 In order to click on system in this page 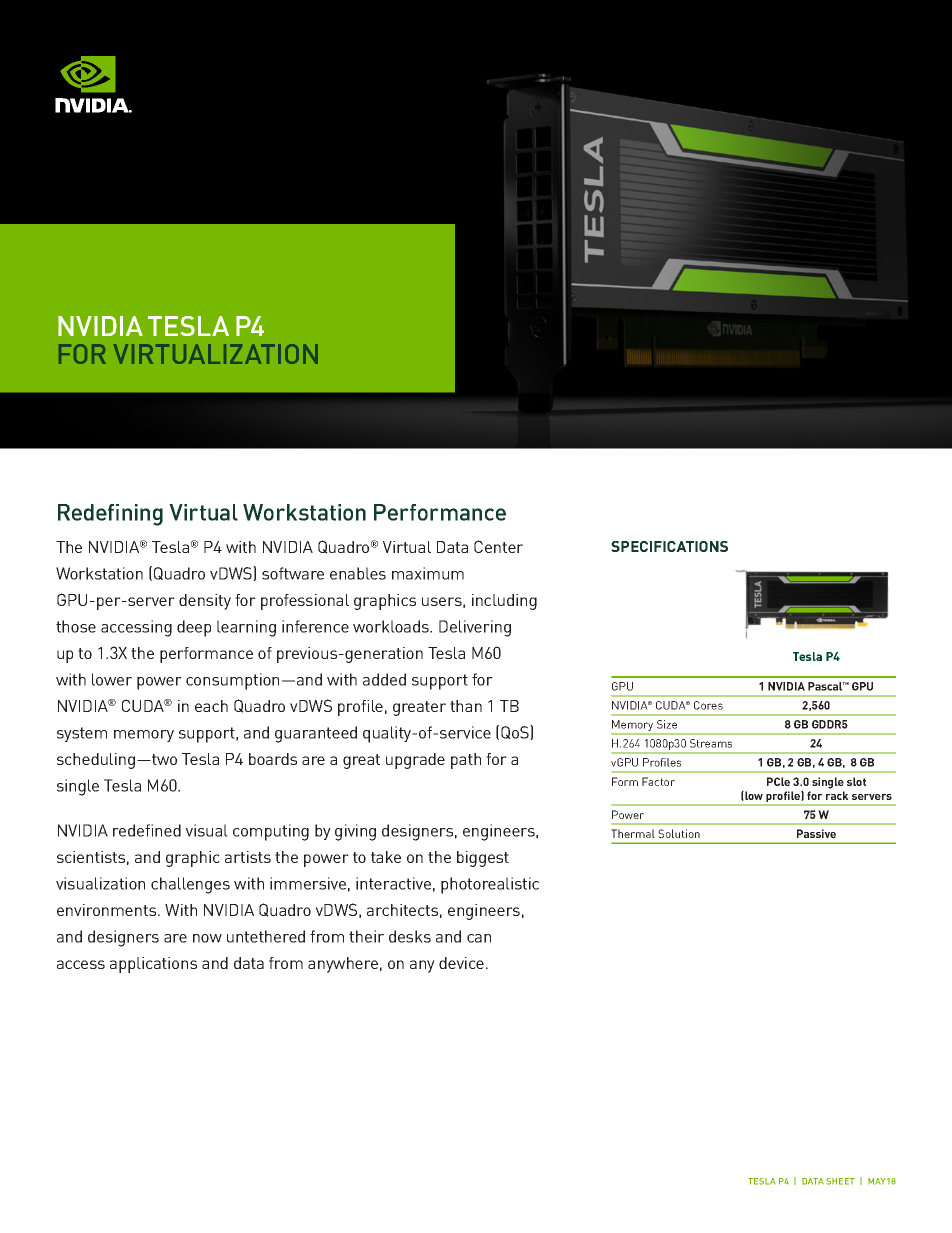, I will do `click(82, 734)`.
